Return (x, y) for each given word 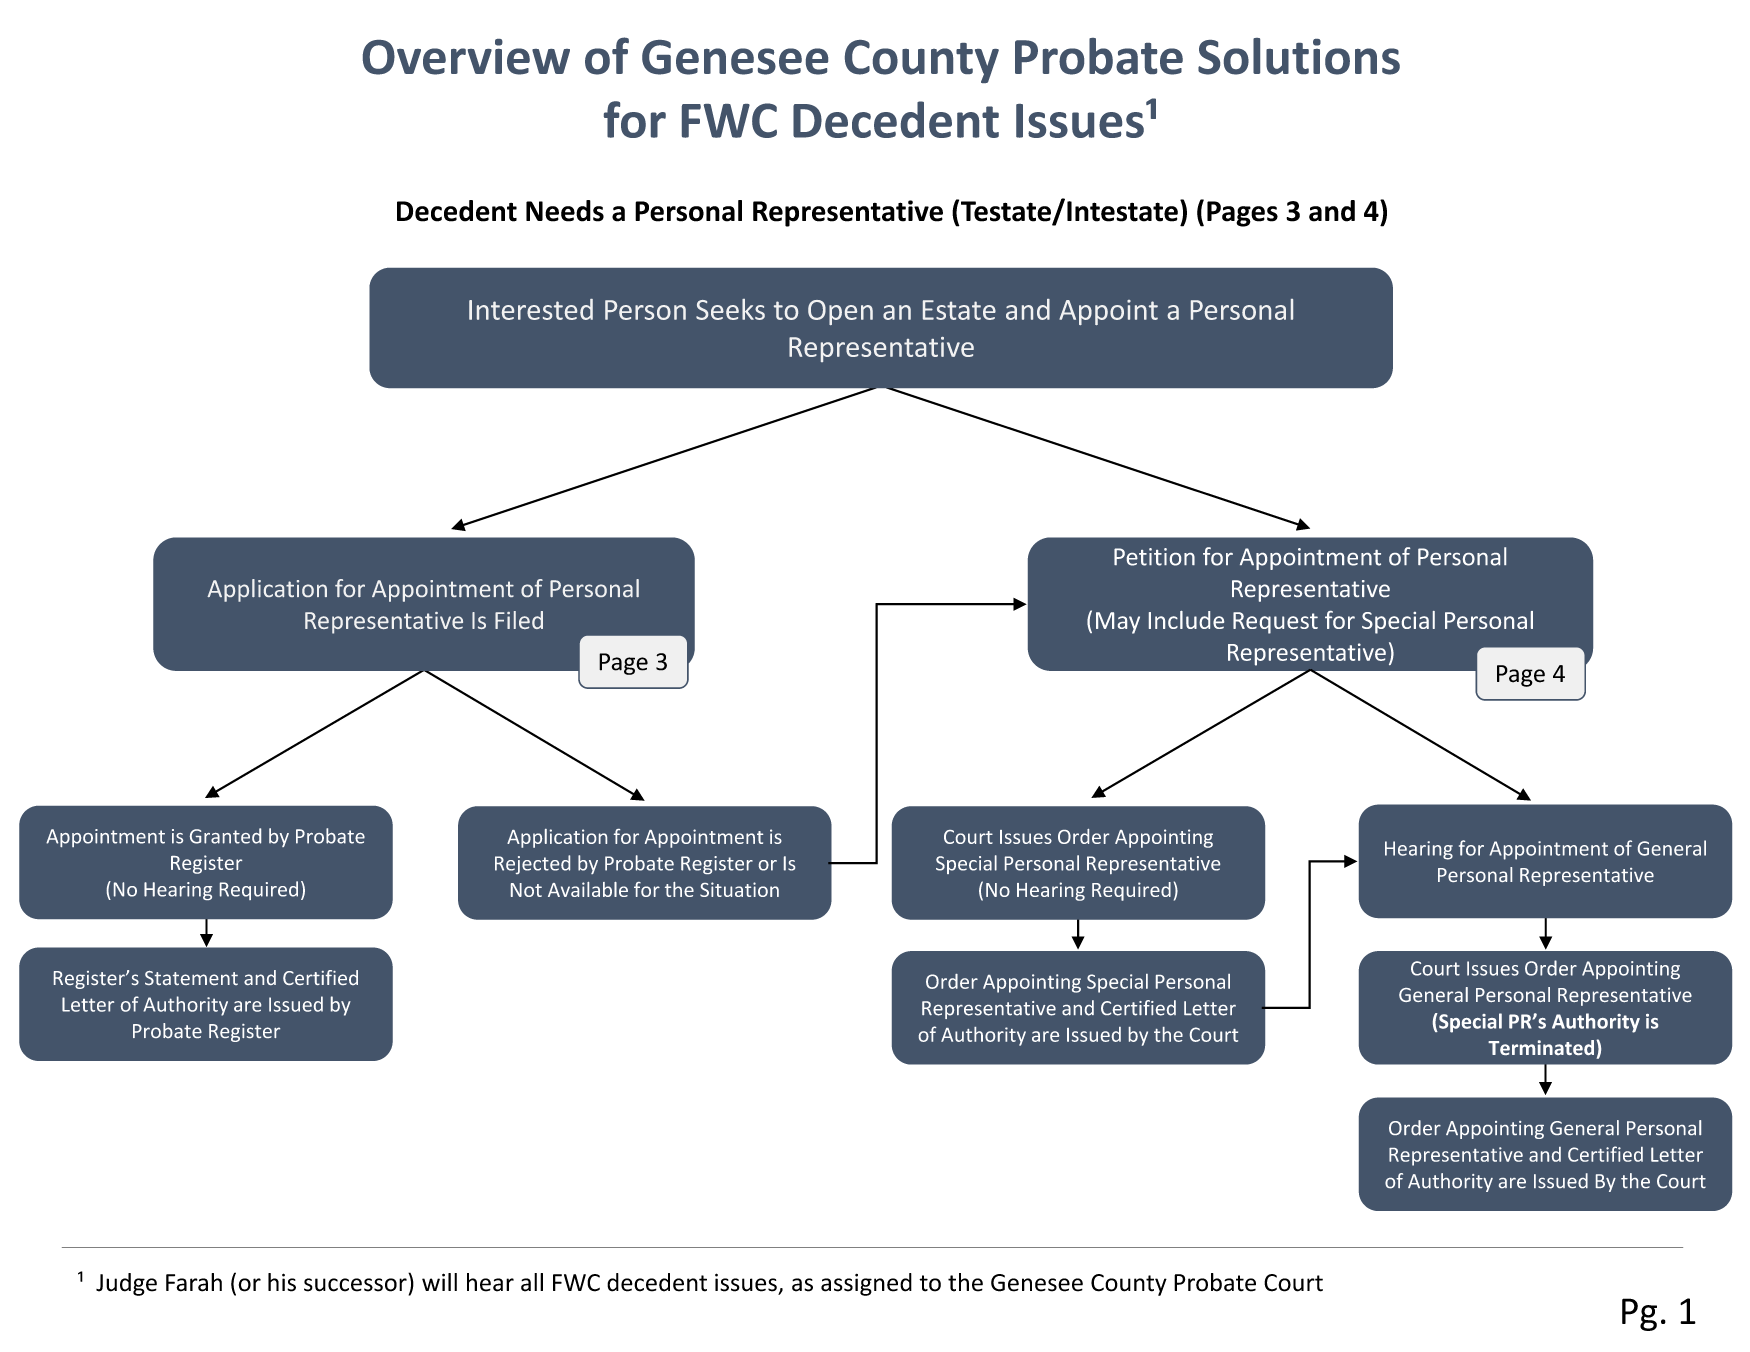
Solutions (1299, 56)
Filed (519, 620)
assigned (866, 1284)
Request (1275, 623)
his (282, 1282)
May (1118, 623)
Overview (466, 57)
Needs (565, 211)
